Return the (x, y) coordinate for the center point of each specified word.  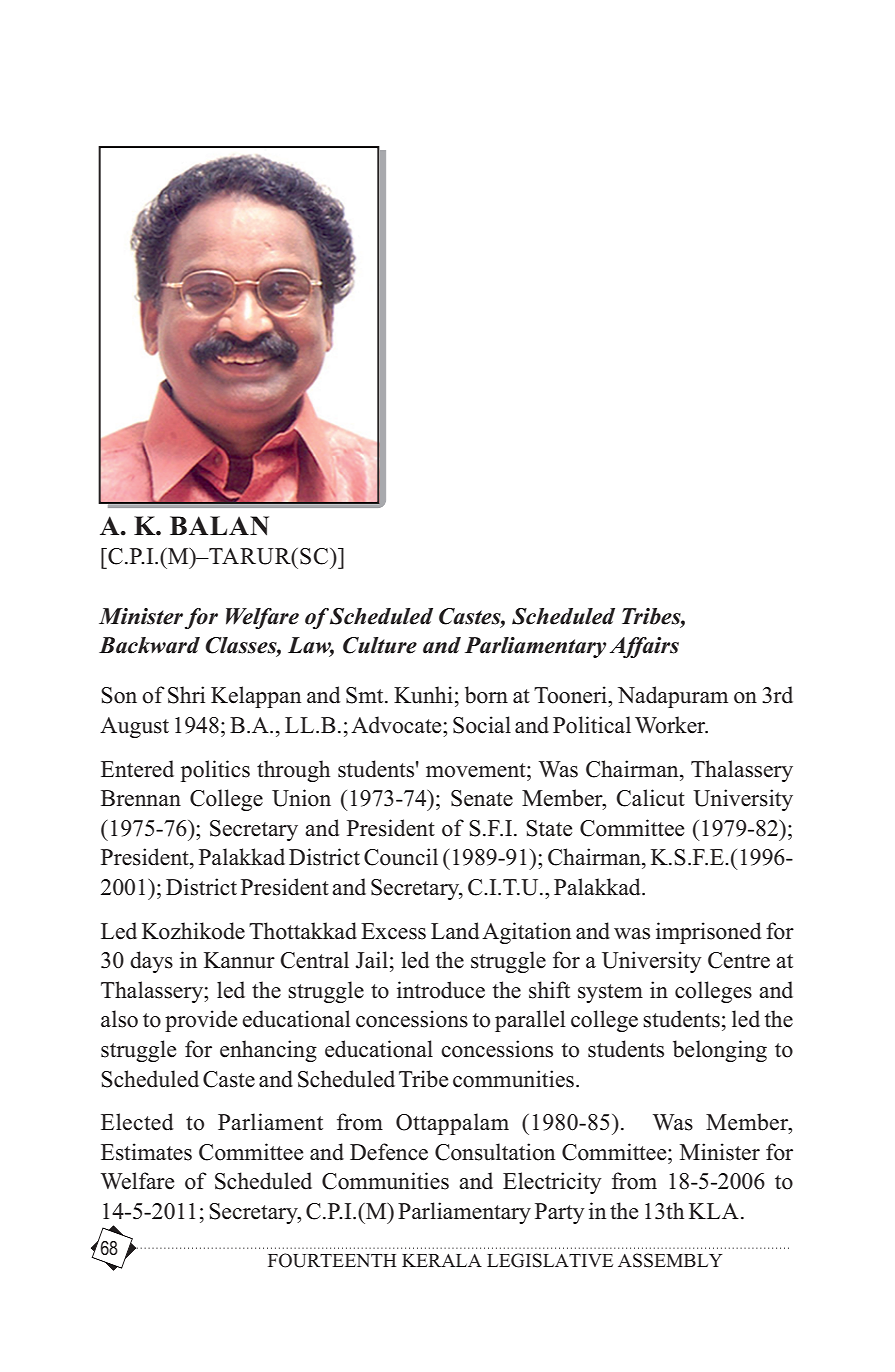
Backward (149, 645)
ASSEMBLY (670, 1260)
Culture (380, 645)
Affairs (644, 647)
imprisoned (708, 933)
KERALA (442, 1260)
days (151, 962)
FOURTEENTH (332, 1260)
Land (455, 931)
